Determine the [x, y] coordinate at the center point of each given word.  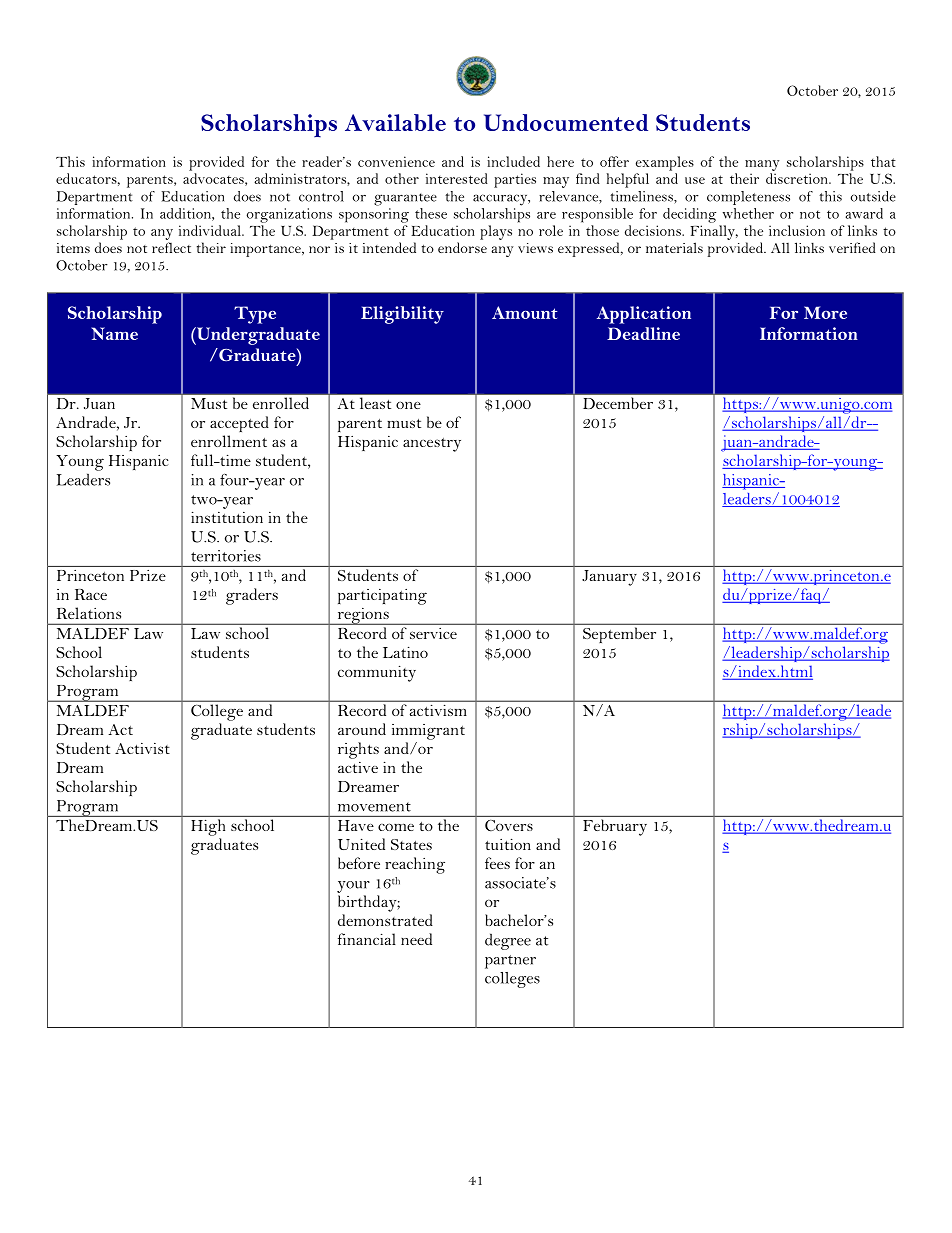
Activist [142, 748]
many [762, 165]
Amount [524, 312]
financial [367, 939]
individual [211, 230]
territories [226, 556]
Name [114, 333]
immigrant [428, 732]
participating [382, 597]
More [825, 312]
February [615, 827]
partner [510, 962]
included [513, 161]
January [609, 578]
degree [508, 941]
